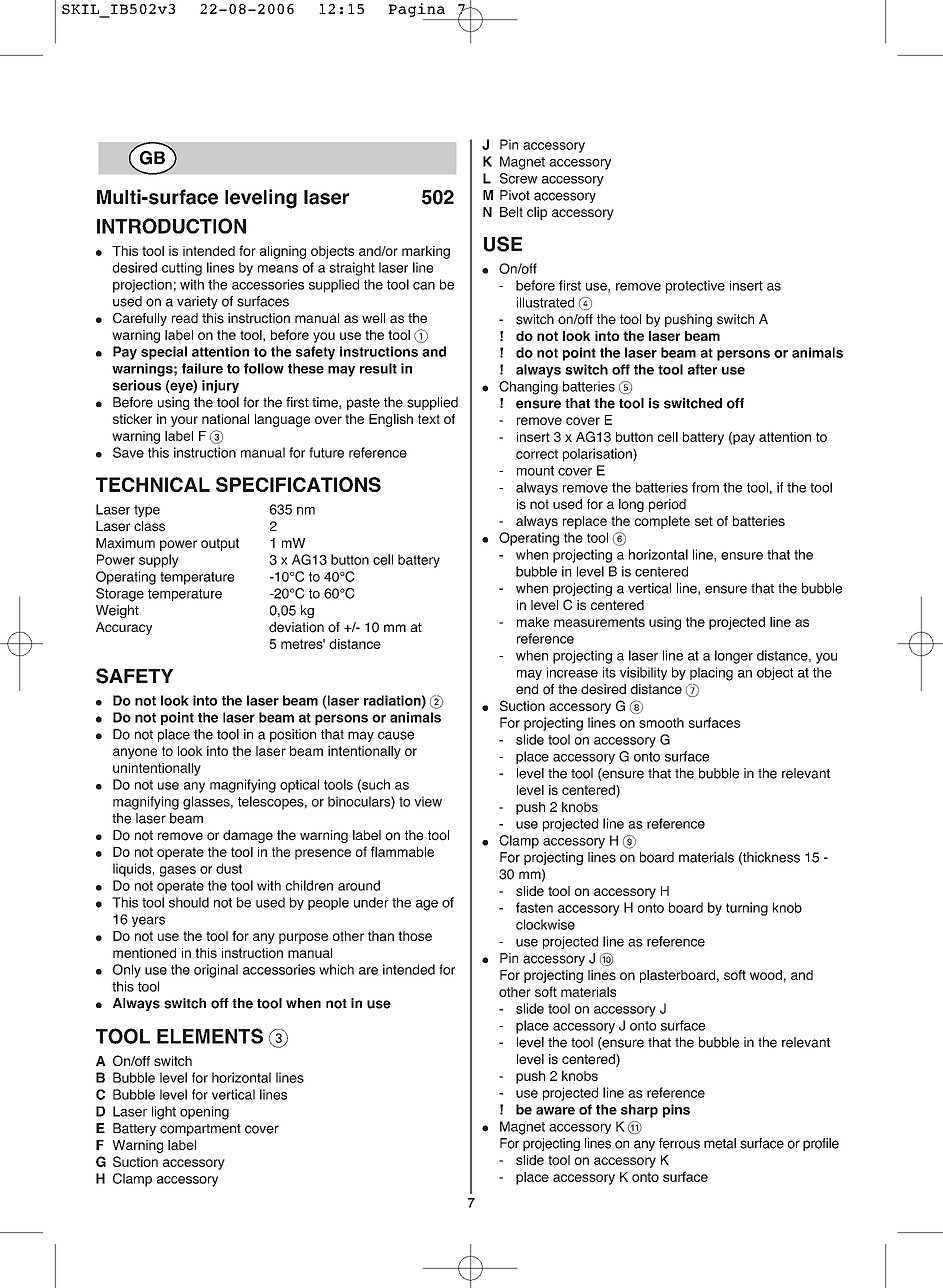 Image resolution: width=943 pixels, height=1288 pixels. Describe the element at coordinates (518, 178) in the screenshot. I see `Screw` at that location.
